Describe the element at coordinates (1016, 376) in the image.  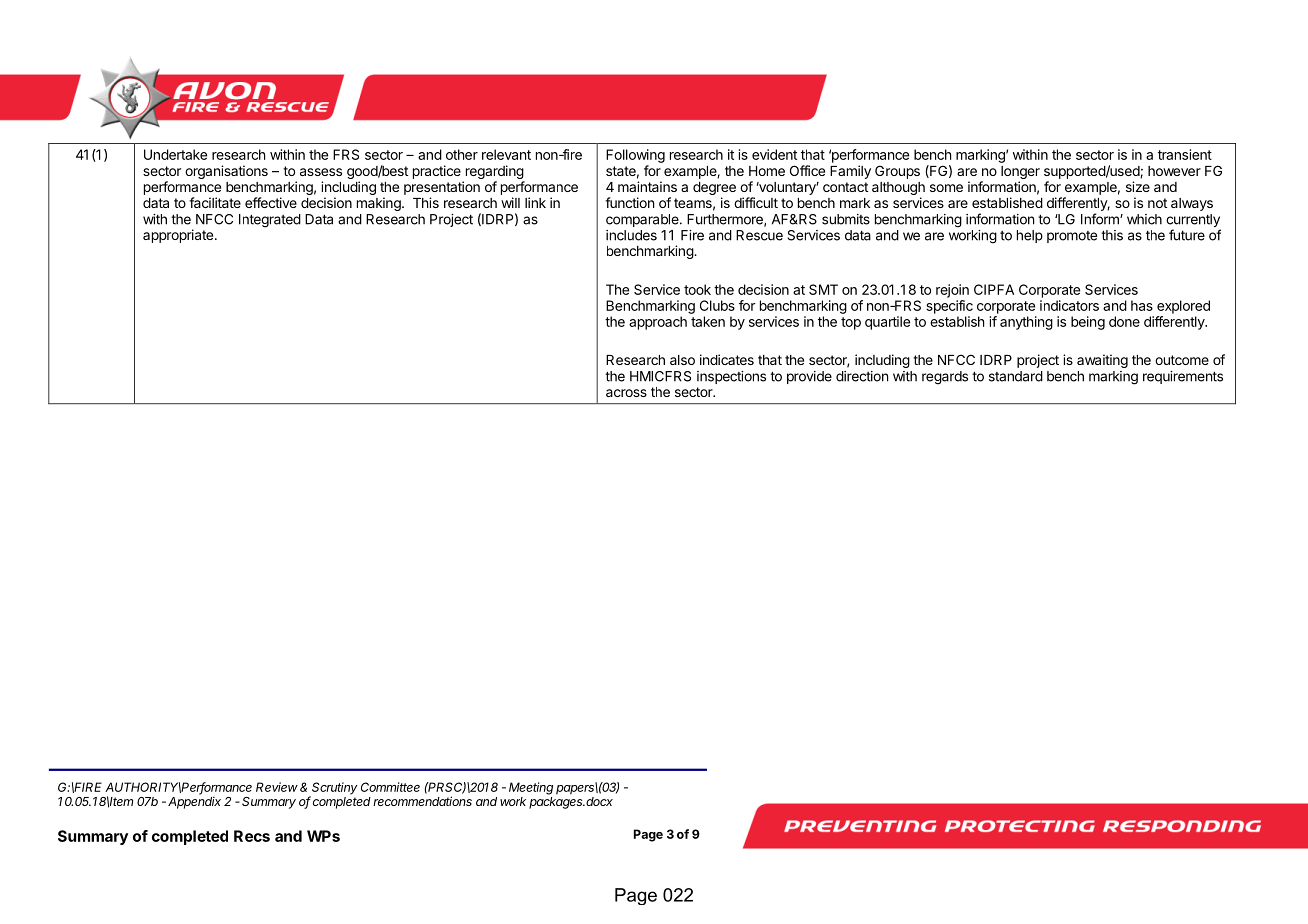
I see `standard` at that location.
